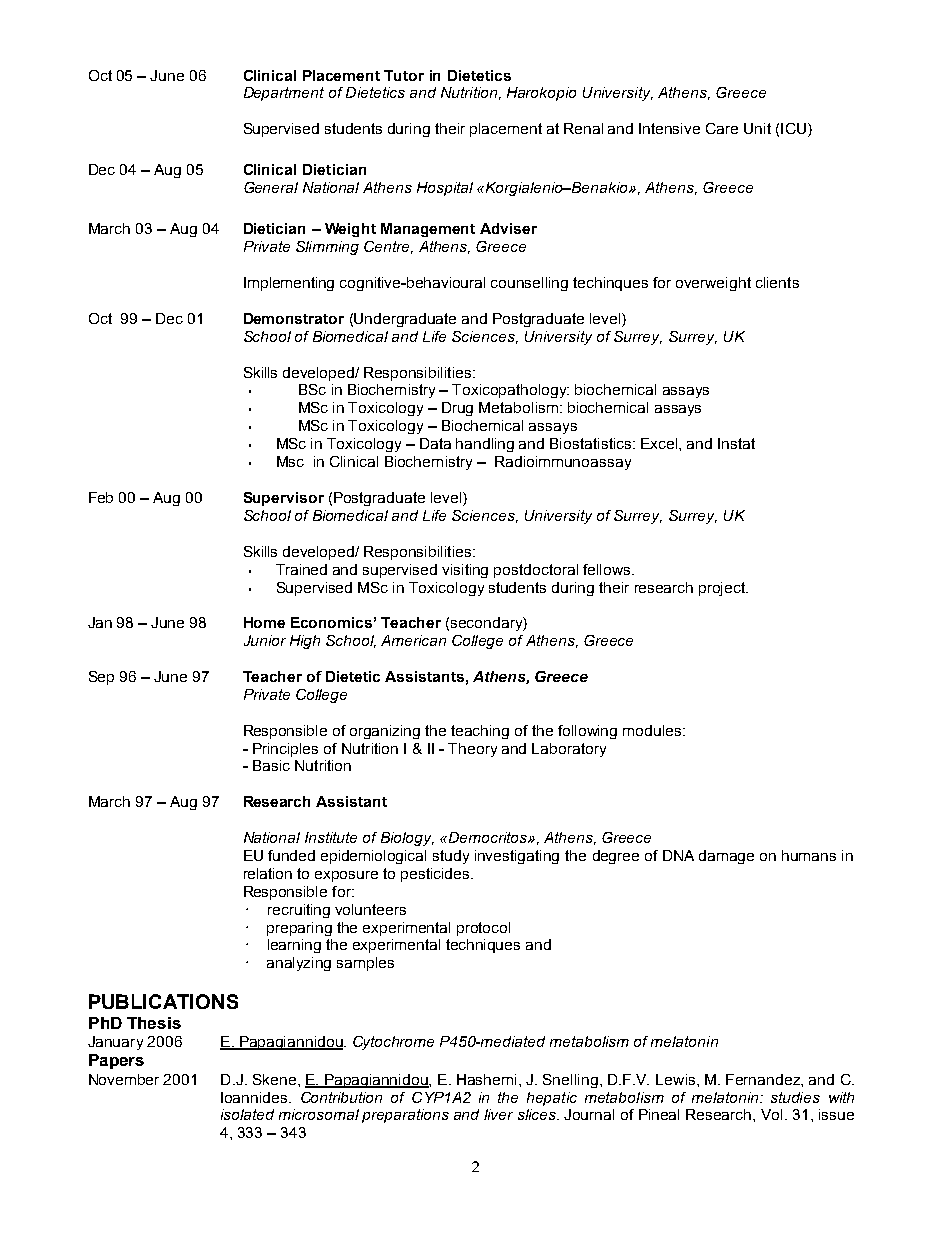 This page has width=952, height=1233. What do you see at coordinates (405, 320) in the page?
I see `Undergraduate` at bounding box center [405, 320].
